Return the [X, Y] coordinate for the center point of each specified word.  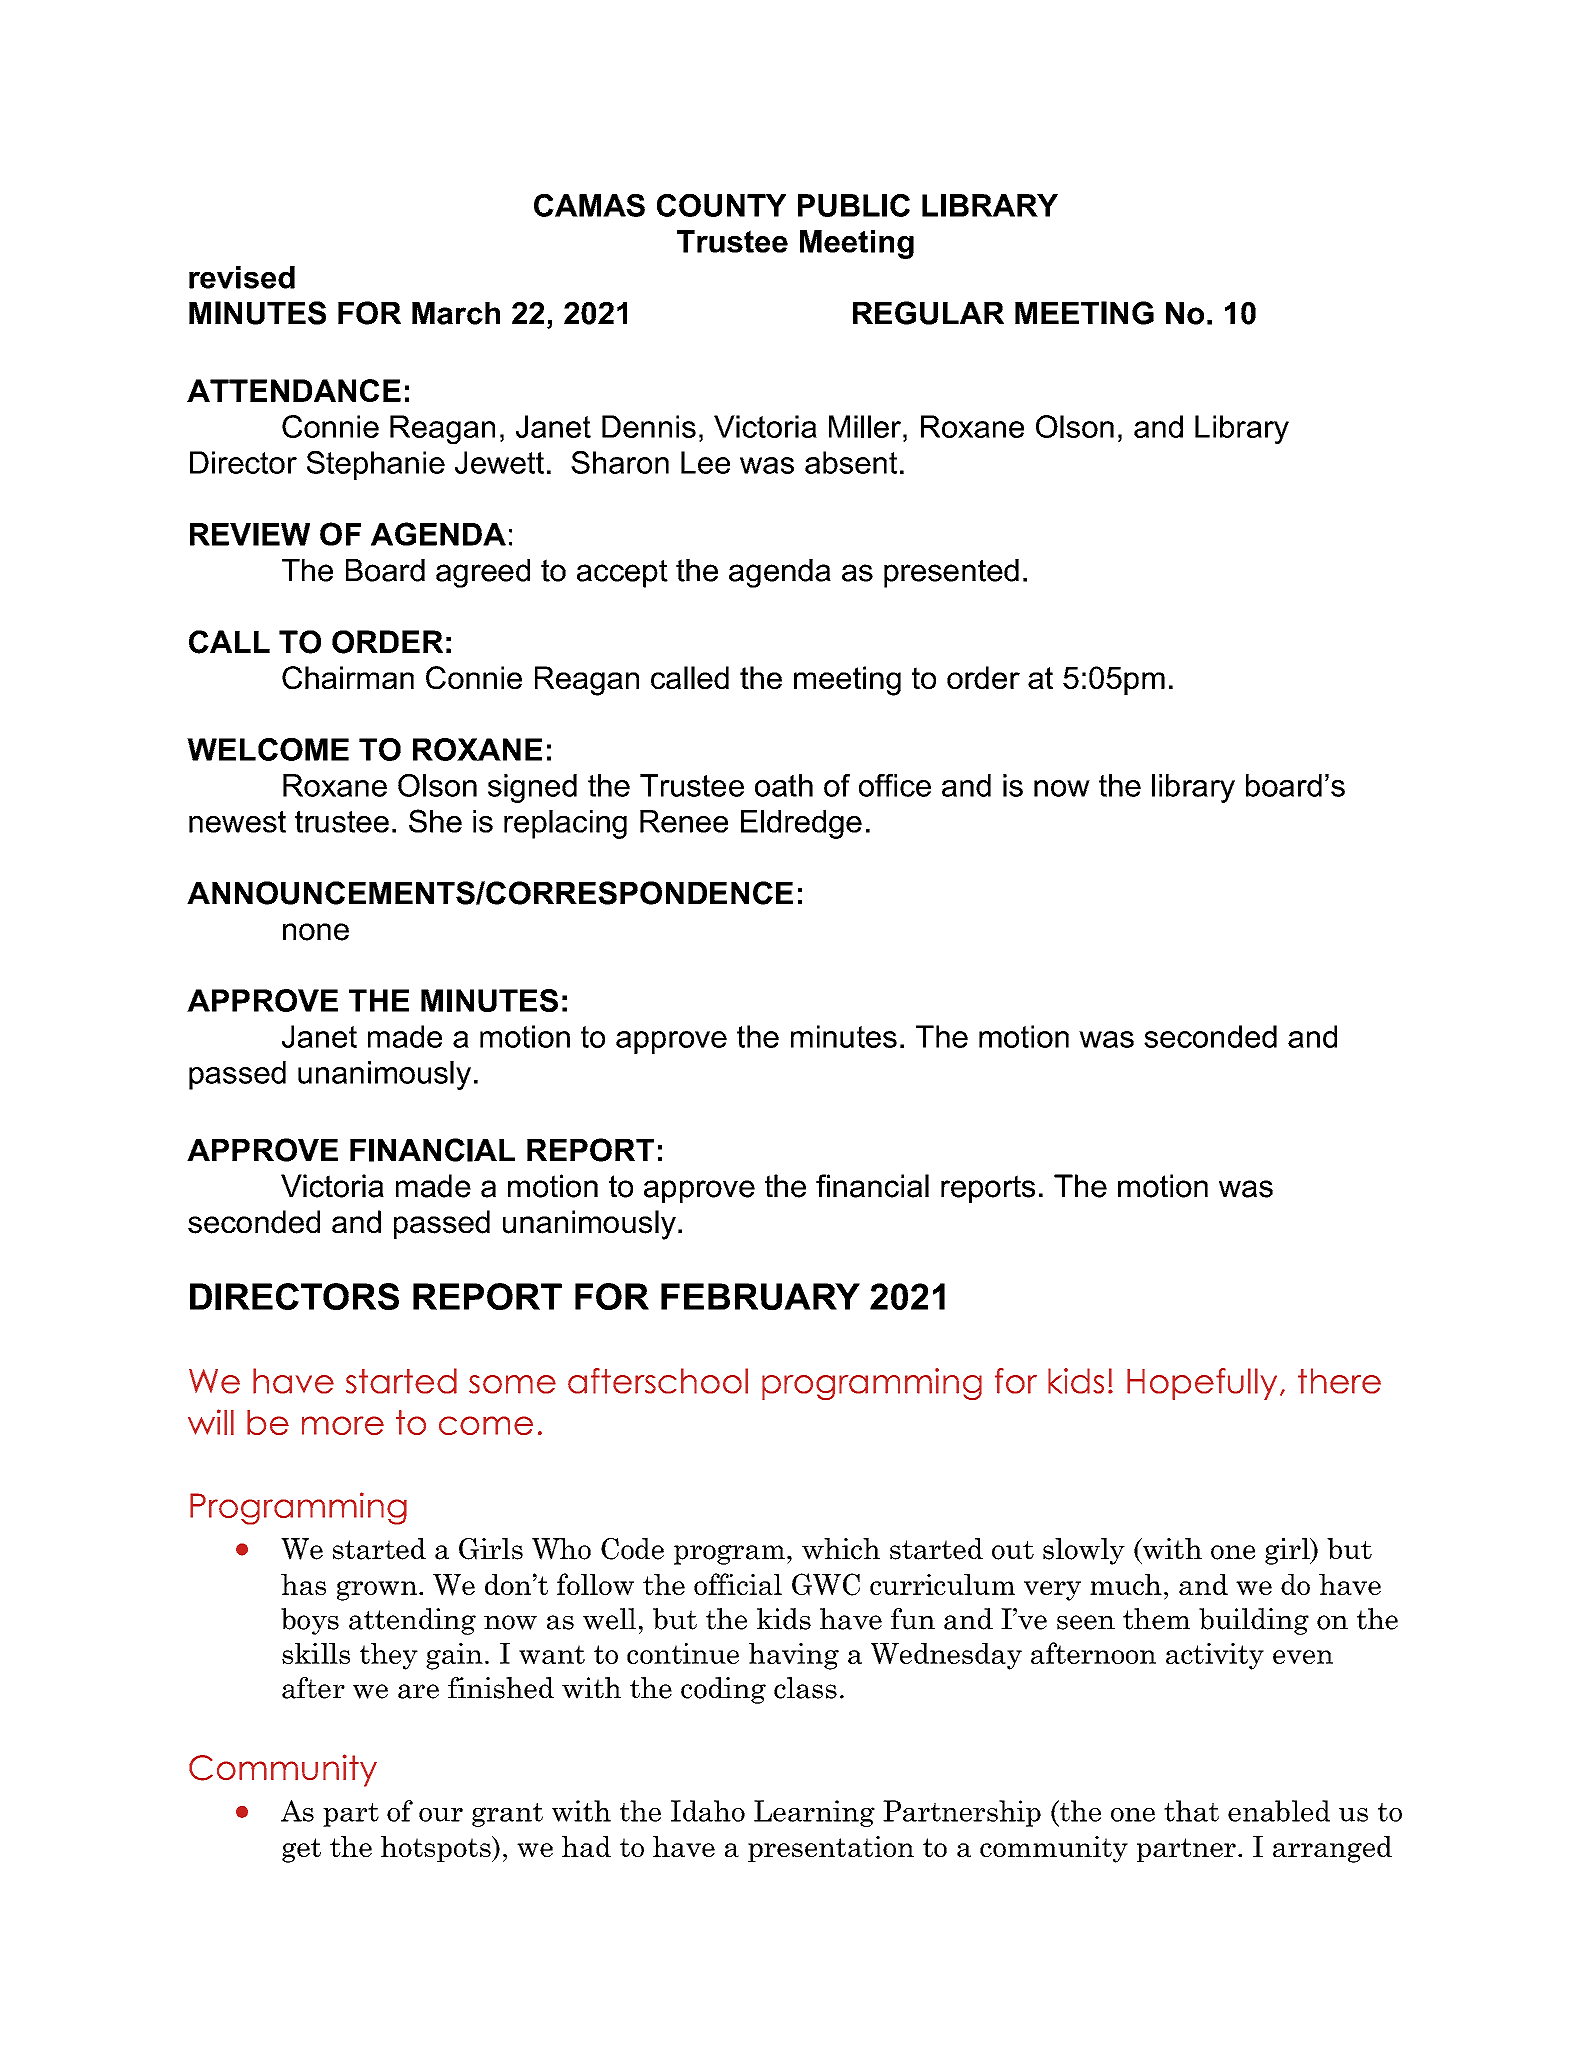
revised [242, 277]
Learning [814, 1813]
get [301, 1850]
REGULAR [928, 313]
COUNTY [721, 205]
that [1191, 1811]
